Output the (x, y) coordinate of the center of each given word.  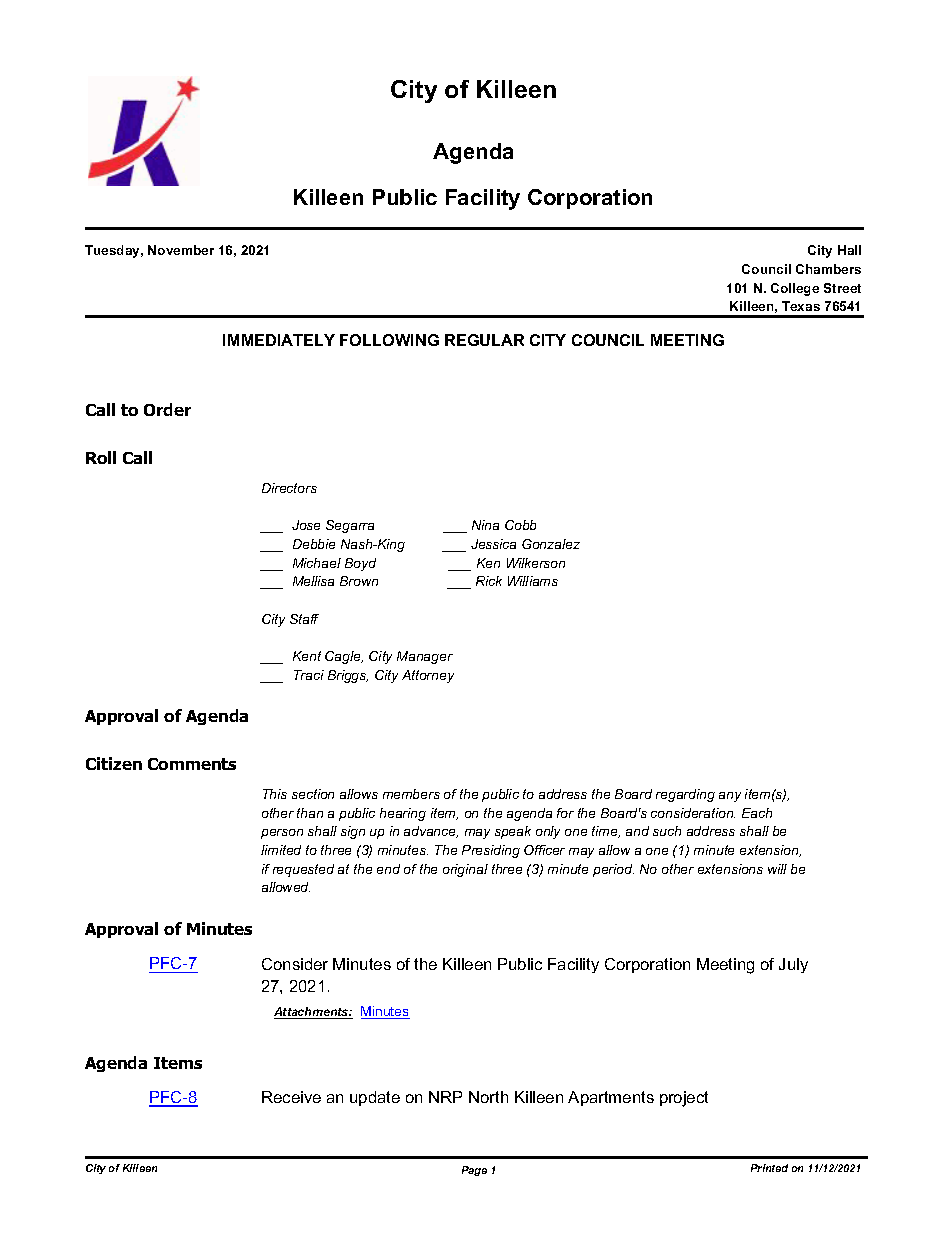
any (730, 797)
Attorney (428, 676)
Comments (192, 764)
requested (303, 870)
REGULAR (484, 340)
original (465, 870)
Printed (769, 1168)
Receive (291, 1097)
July (793, 965)
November (181, 250)
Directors (289, 488)
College (795, 289)
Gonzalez (551, 544)
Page (474, 1171)
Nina (485, 525)
